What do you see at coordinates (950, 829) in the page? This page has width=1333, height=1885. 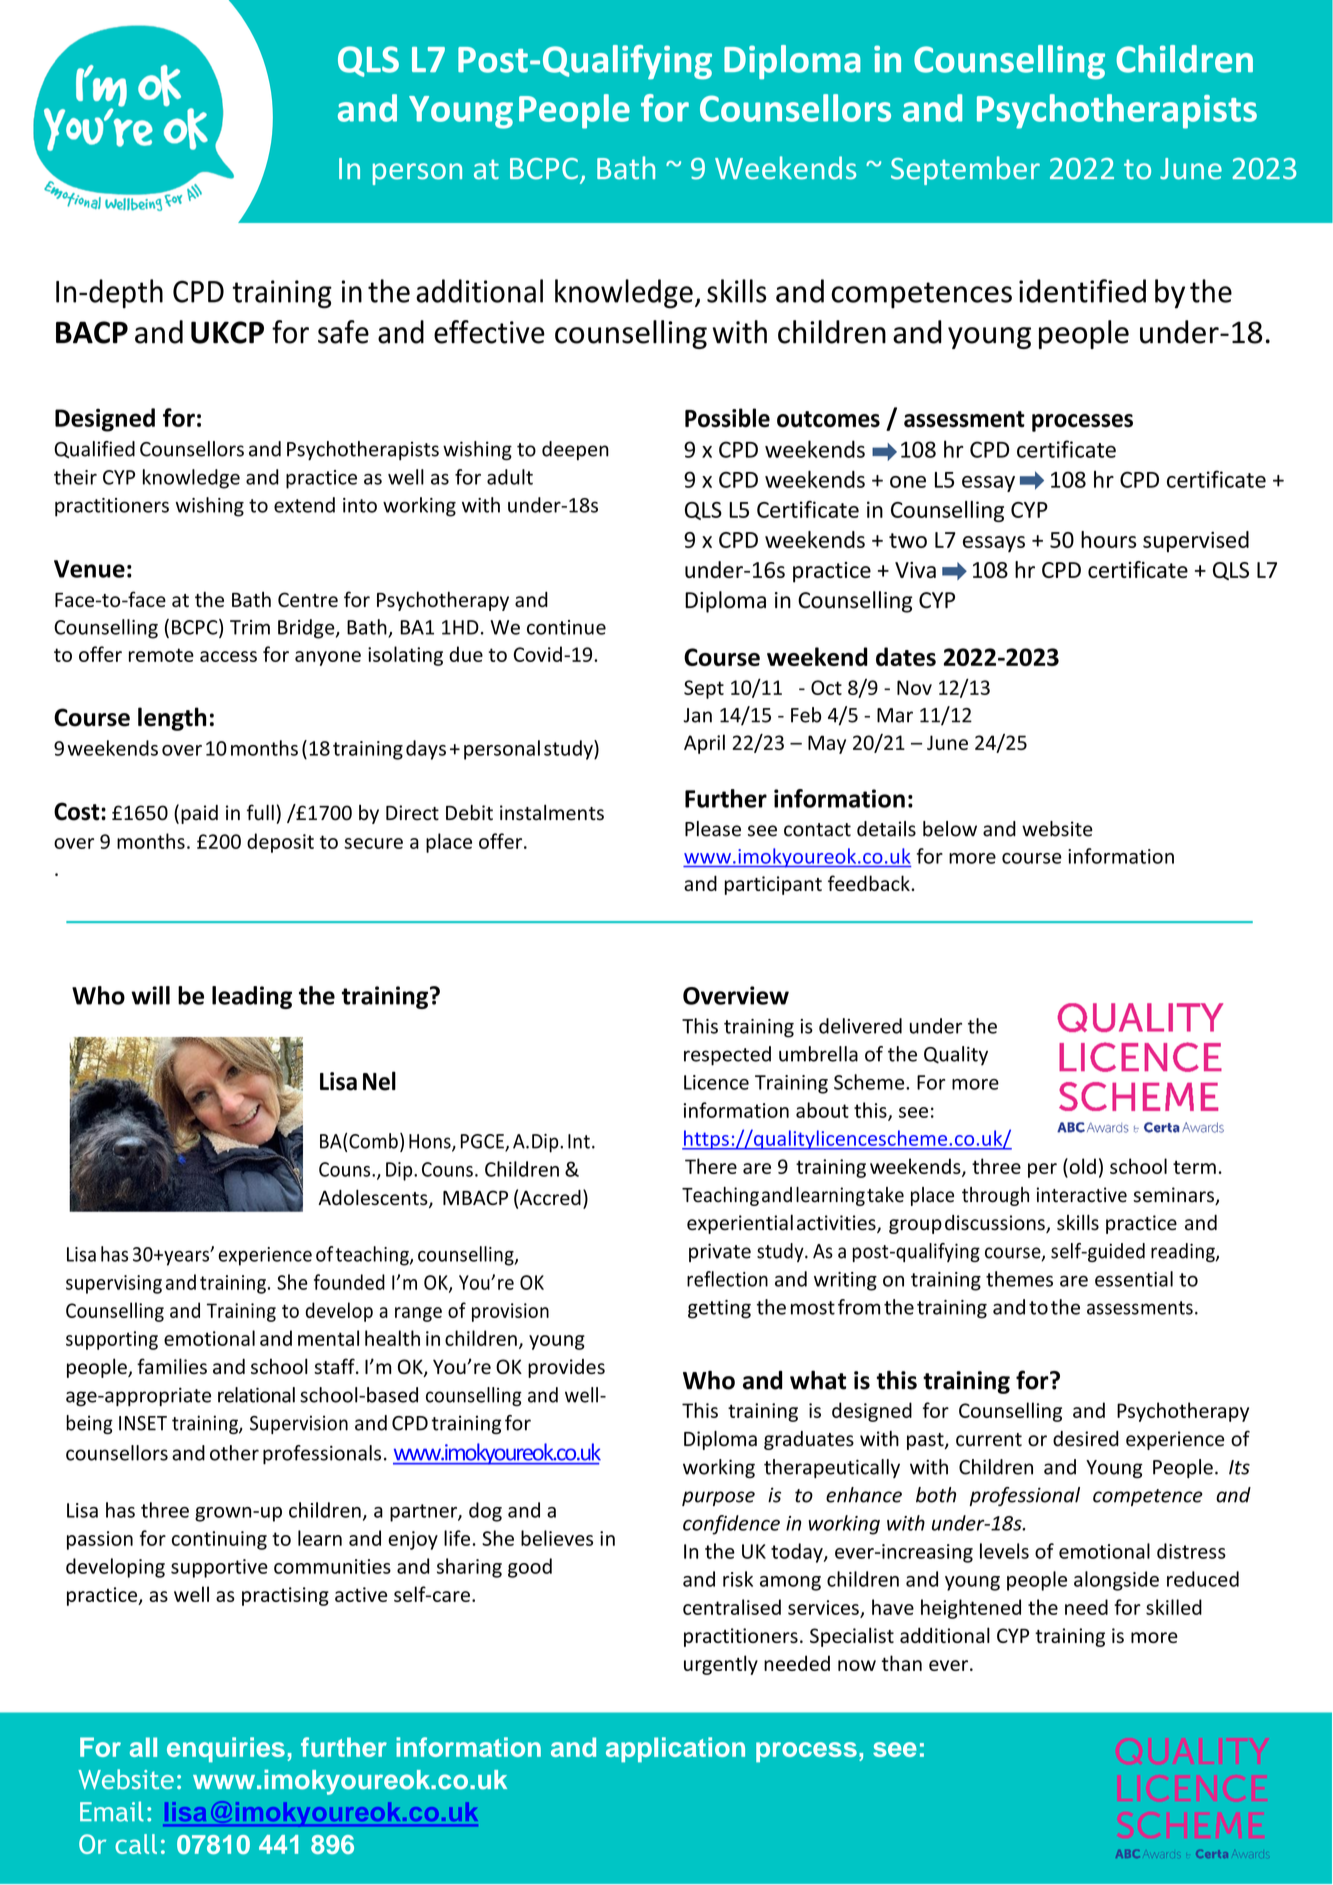 I see `below` at bounding box center [950, 829].
